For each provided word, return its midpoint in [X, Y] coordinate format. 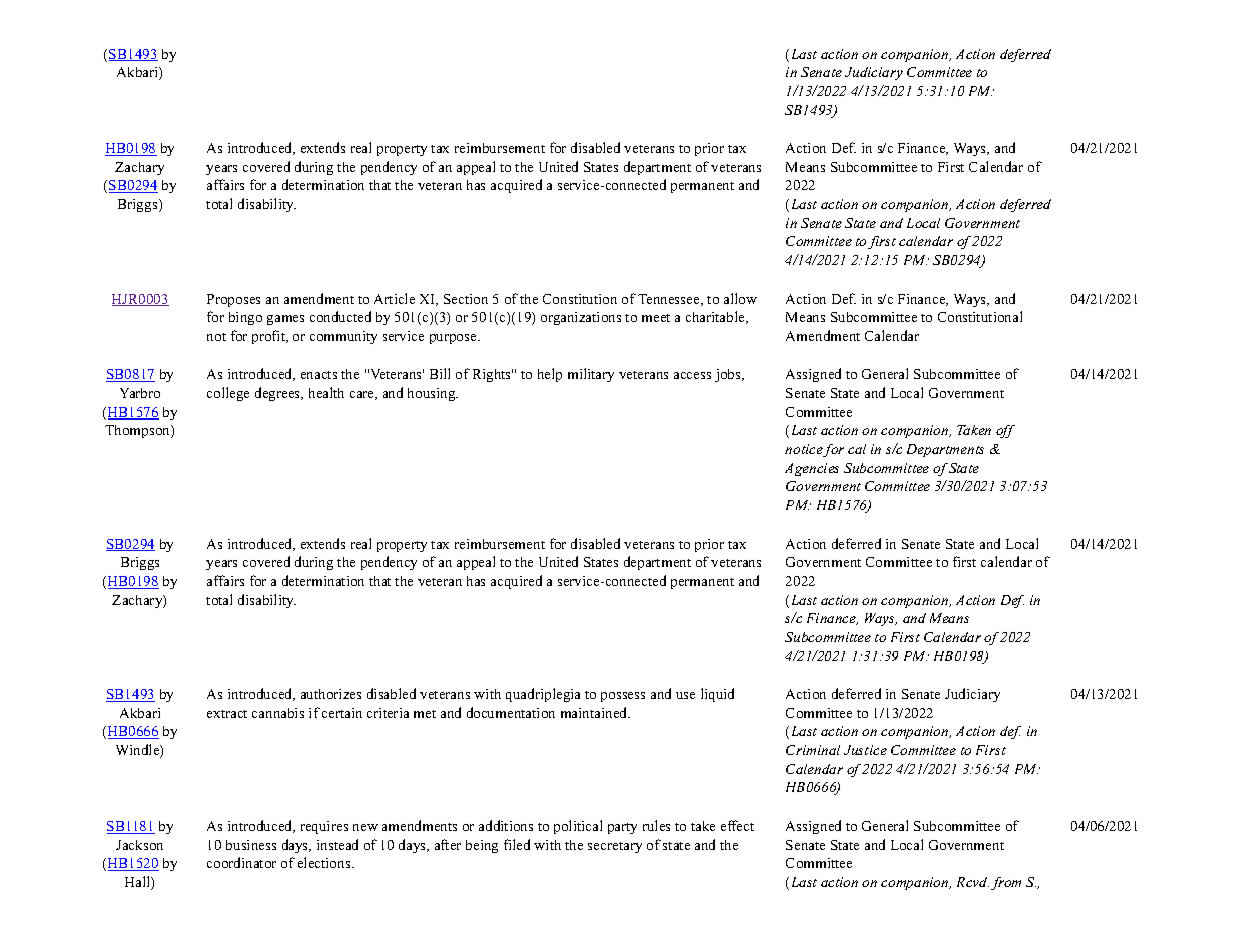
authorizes [331, 694]
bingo [245, 318]
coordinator [241, 862]
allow [740, 298]
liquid [717, 695]
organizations [581, 318]
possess [623, 697]
